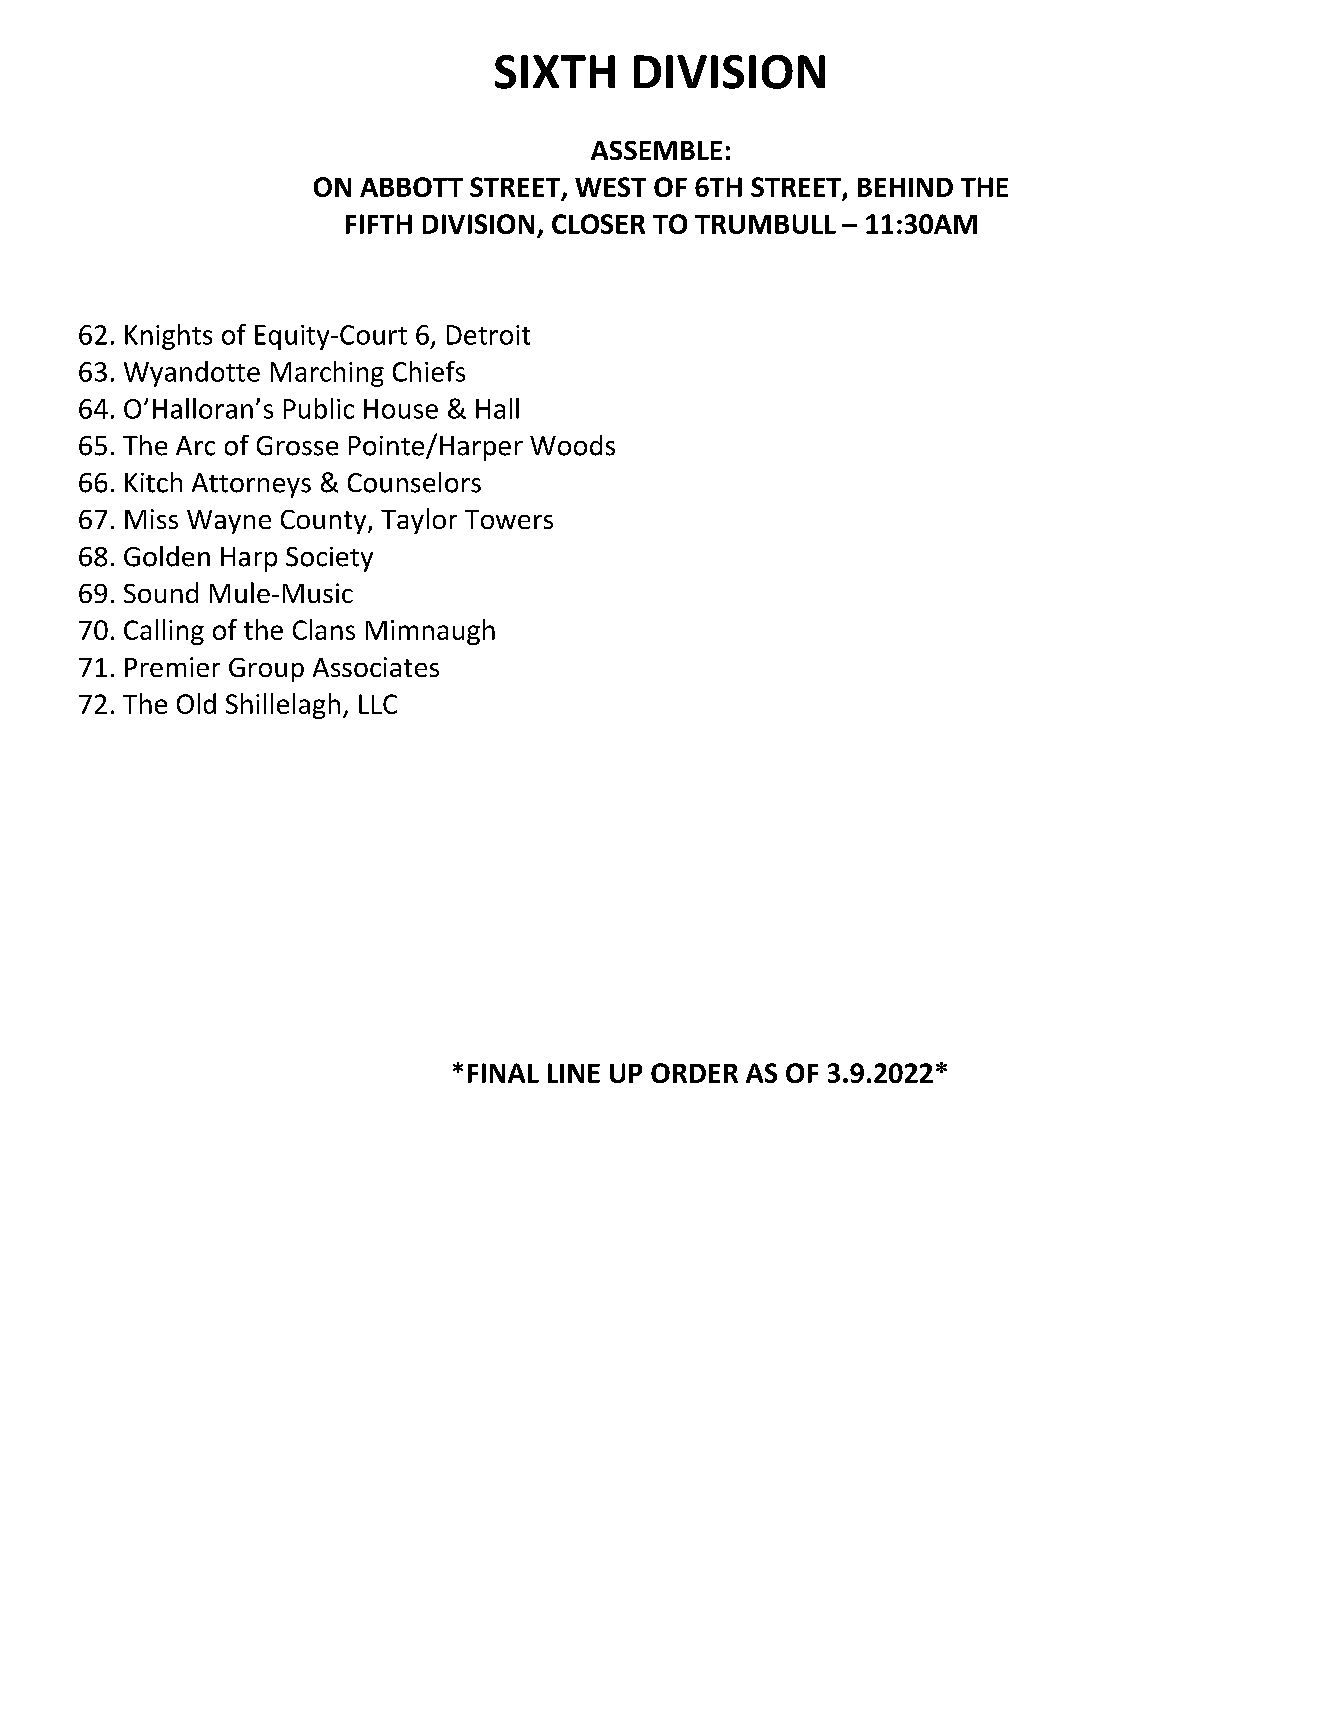  What do you see at coordinates (283, 706) in the document?
I see `Shillelagh` at bounding box center [283, 706].
